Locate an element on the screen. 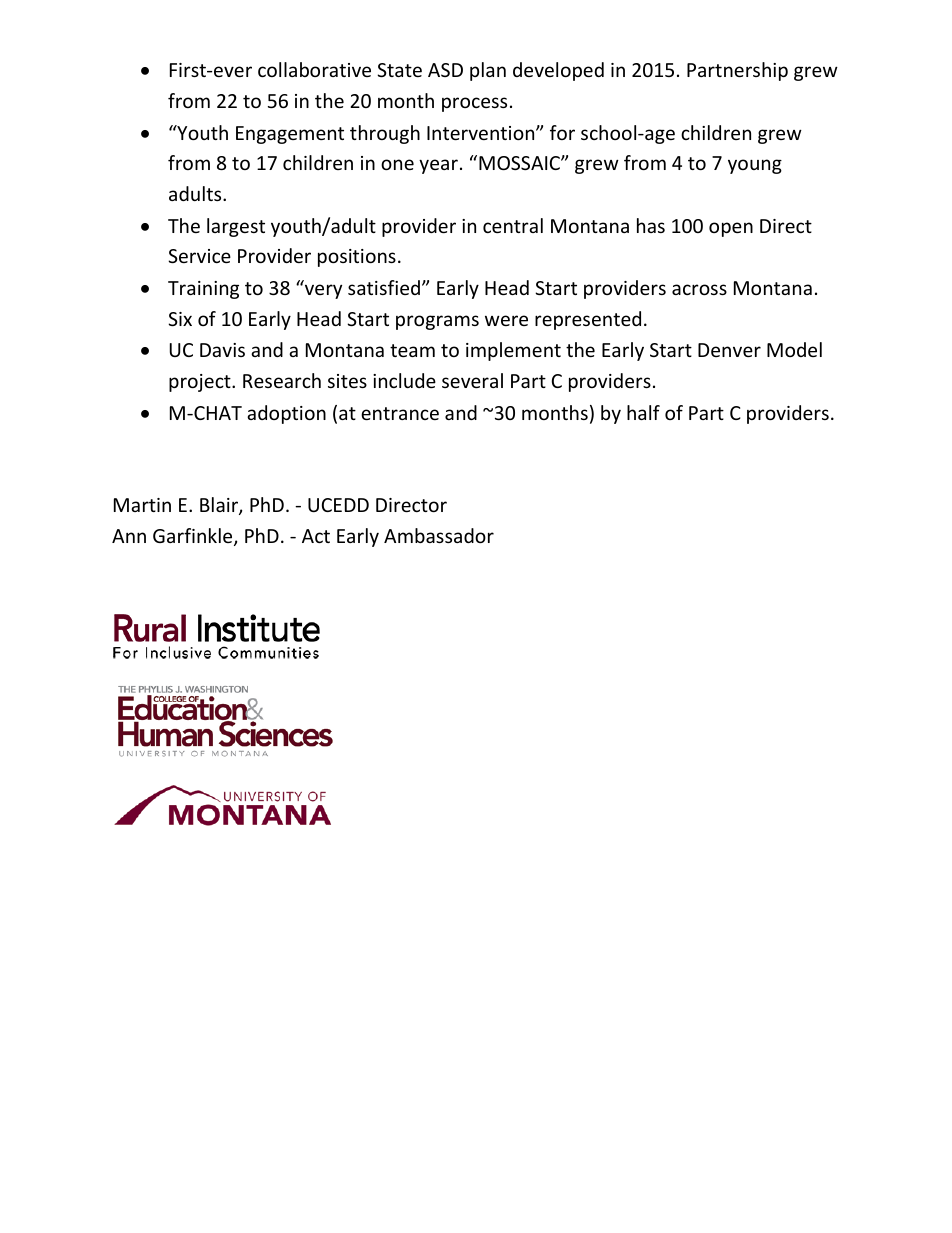 The height and width of the screenshot is (1233, 952). ASD is located at coordinates (445, 70).
